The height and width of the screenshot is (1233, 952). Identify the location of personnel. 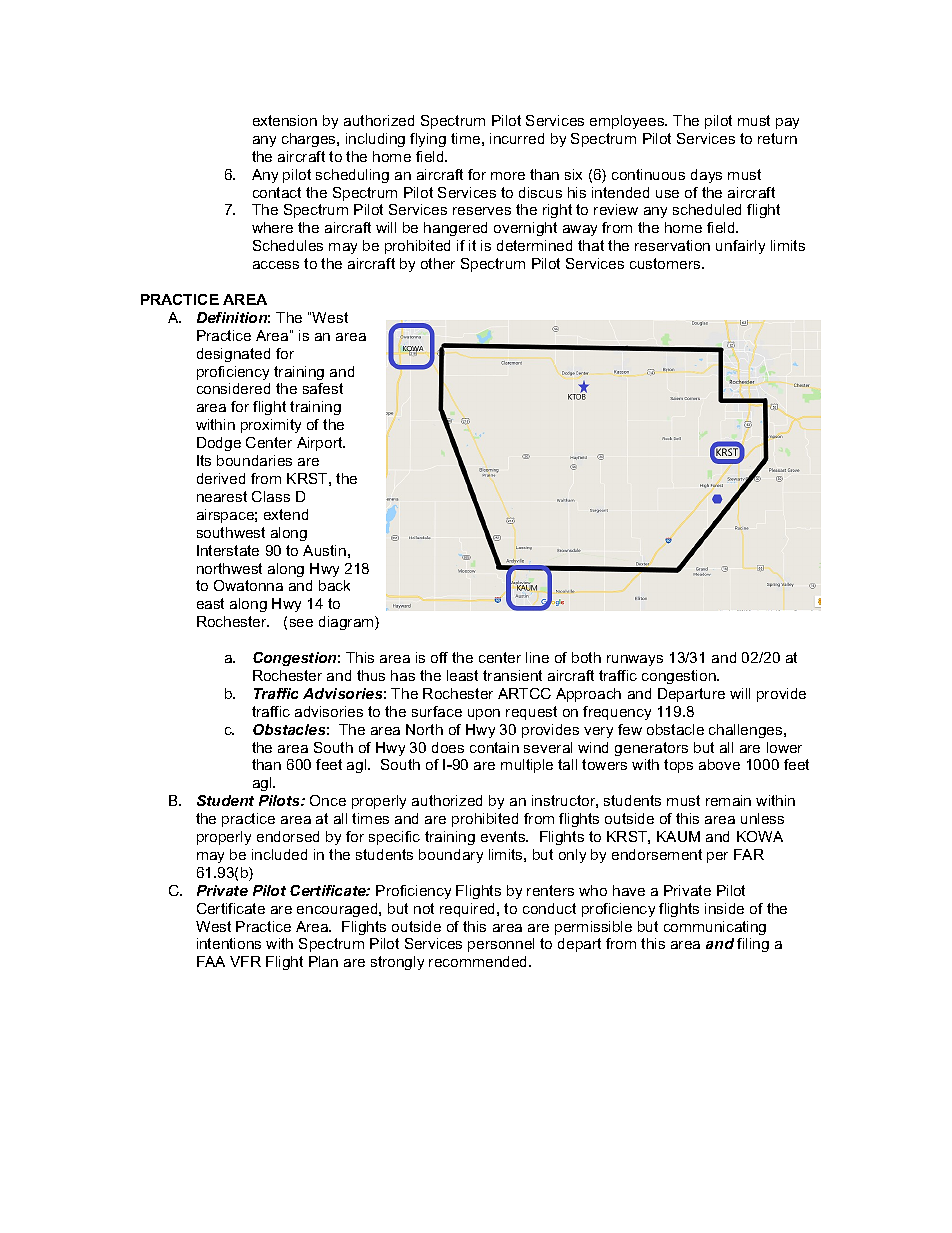
(501, 945).
